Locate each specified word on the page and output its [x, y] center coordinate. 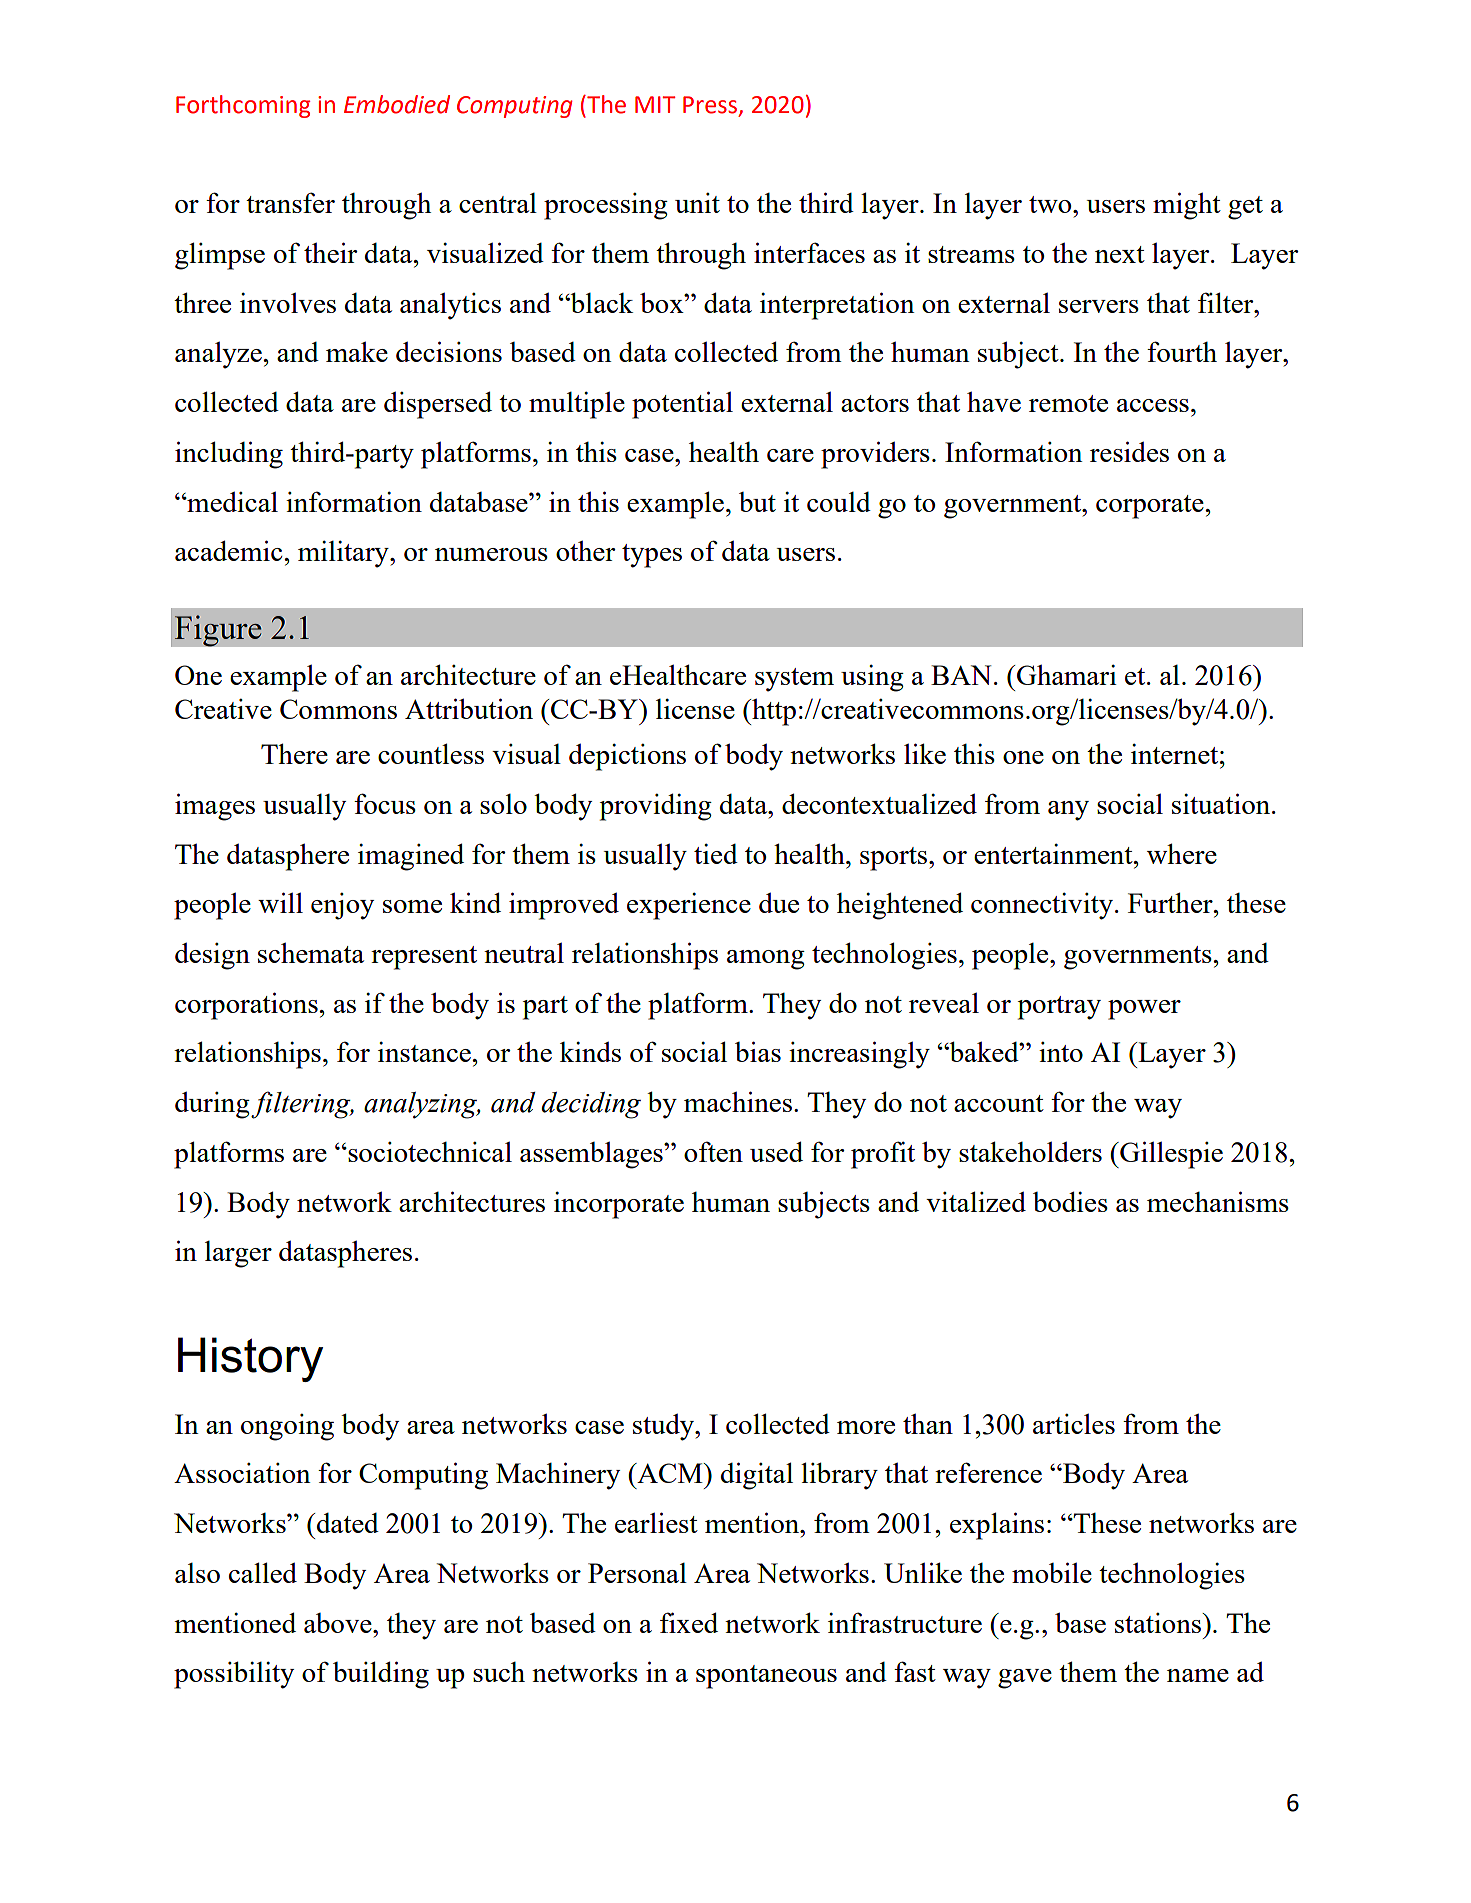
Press [711, 106]
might [1187, 206]
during [213, 1105]
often [713, 1151]
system [794, 680]
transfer [290, 202]
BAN [961, 675]
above [339, 1623]
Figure [218, 631]
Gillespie [1170, 1155]
